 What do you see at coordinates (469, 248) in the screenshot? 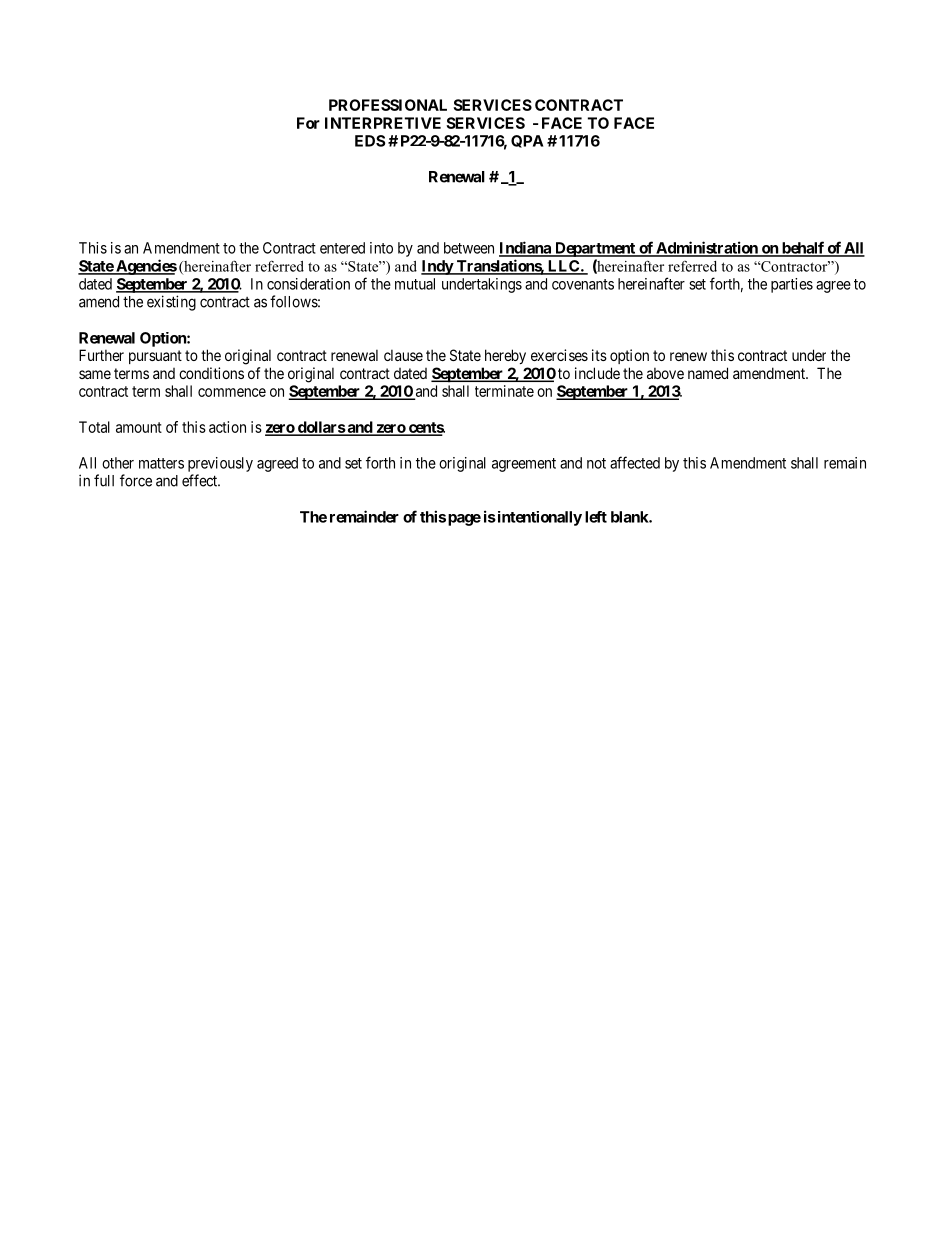
I see `between` at bounding box center [469, 248].
